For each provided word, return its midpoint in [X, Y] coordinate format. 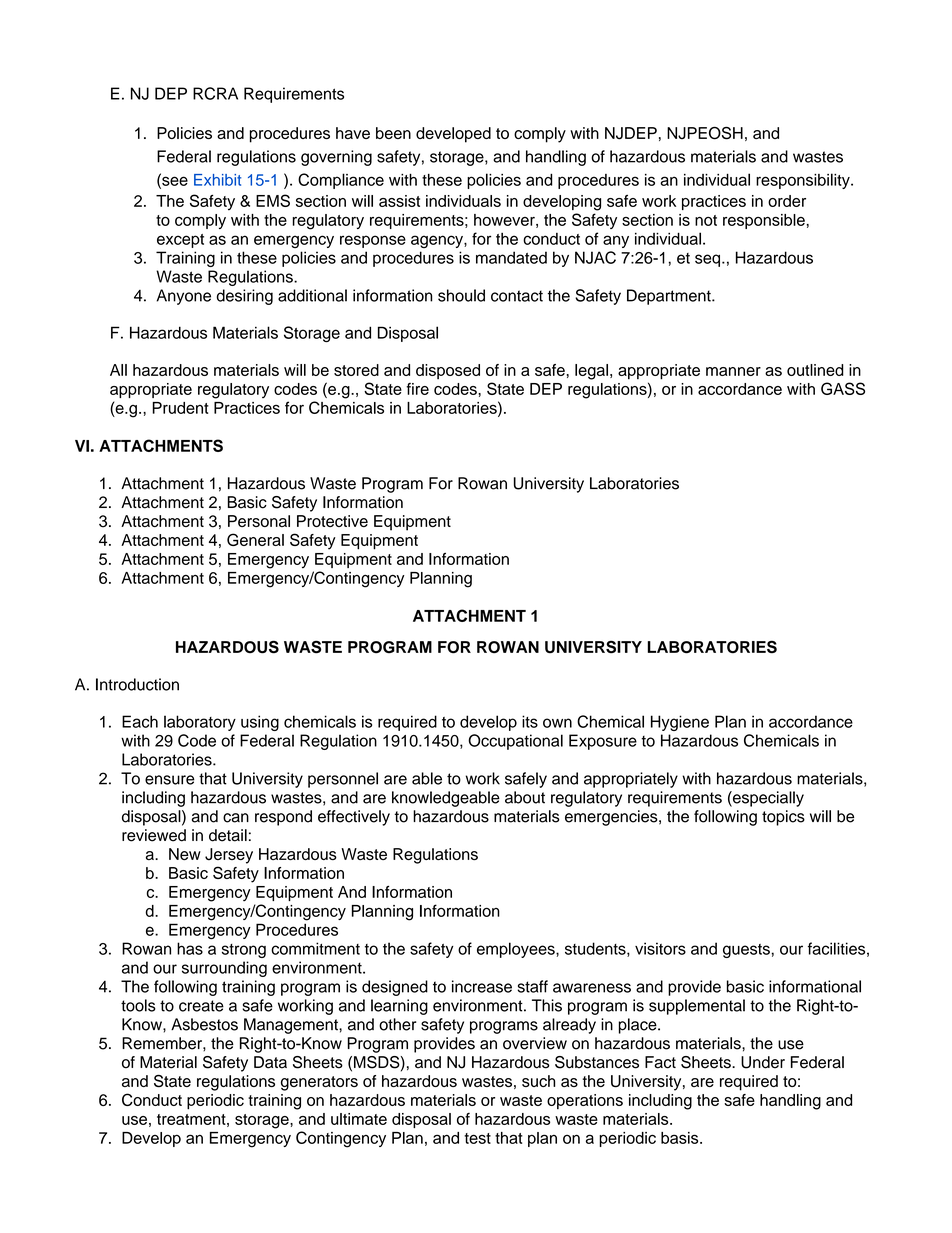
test [477, 1138]
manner [733, 371]
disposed [448, 371]
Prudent [180, 408]
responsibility [804, 181]
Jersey [229, 856]
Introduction [137, 684]
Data [270, 1062]
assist [399, 201]
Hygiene [680, 723]
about [525, 797]
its [530, 721]
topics [783, 818]
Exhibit [217, 180]
